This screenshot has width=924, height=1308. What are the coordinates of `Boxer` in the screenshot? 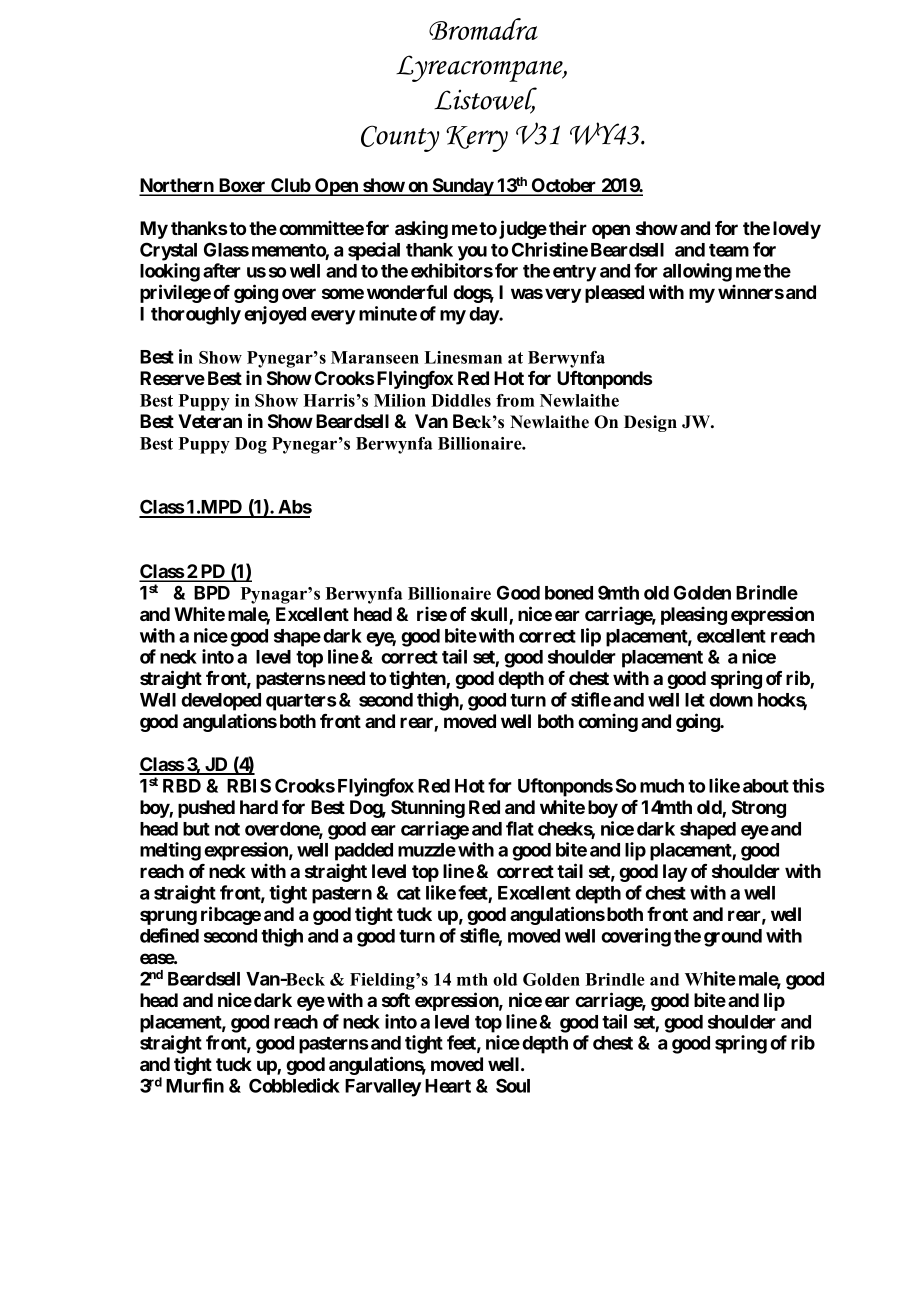 It's located at (242, 186).
